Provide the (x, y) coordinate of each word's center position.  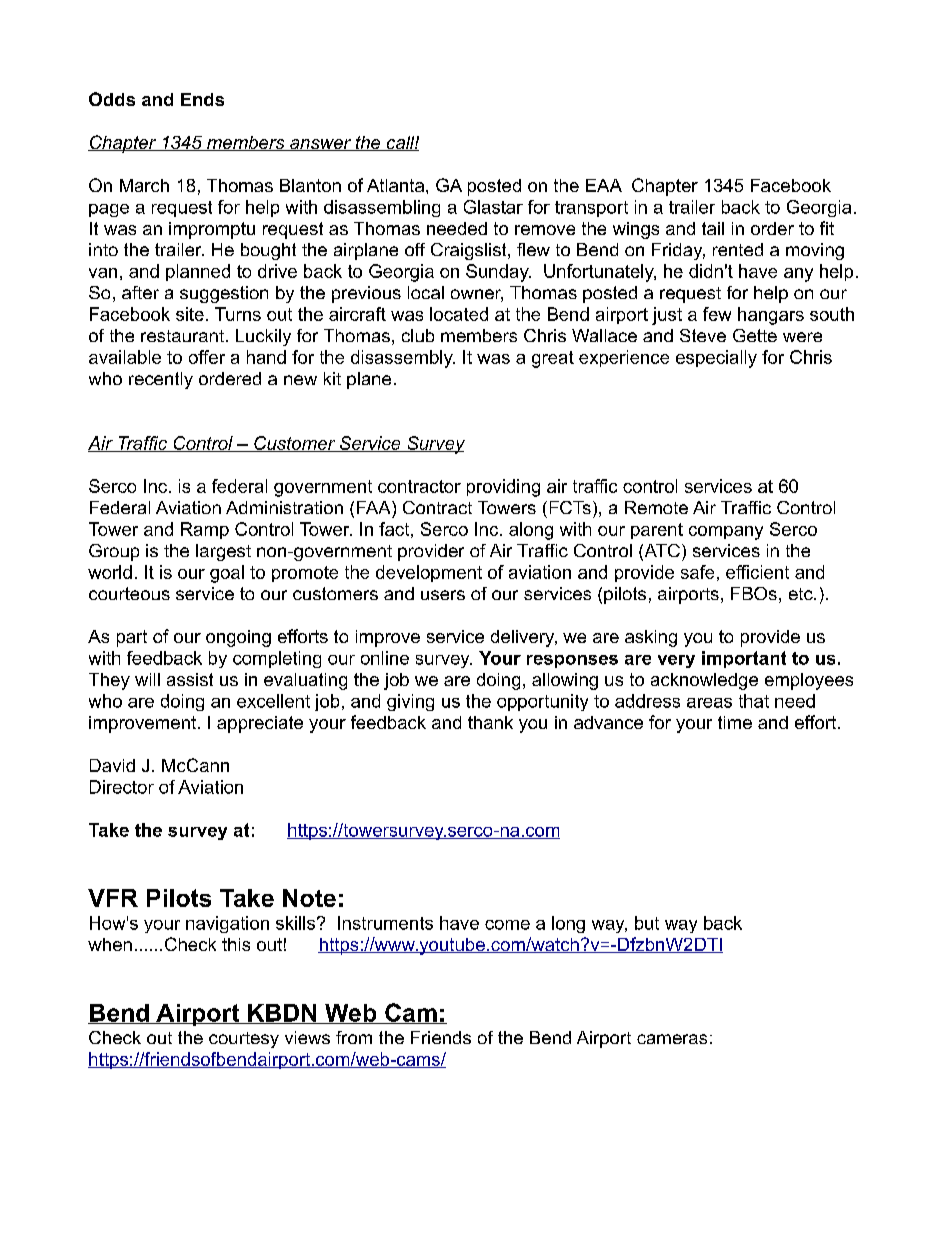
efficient (757, 572)
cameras (672, 1039)
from (354, 1037)
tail (713, 228)
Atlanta (397, 185)
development (429, 573)
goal (227, 574)
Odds (112, 99)
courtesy (244, 1040)
